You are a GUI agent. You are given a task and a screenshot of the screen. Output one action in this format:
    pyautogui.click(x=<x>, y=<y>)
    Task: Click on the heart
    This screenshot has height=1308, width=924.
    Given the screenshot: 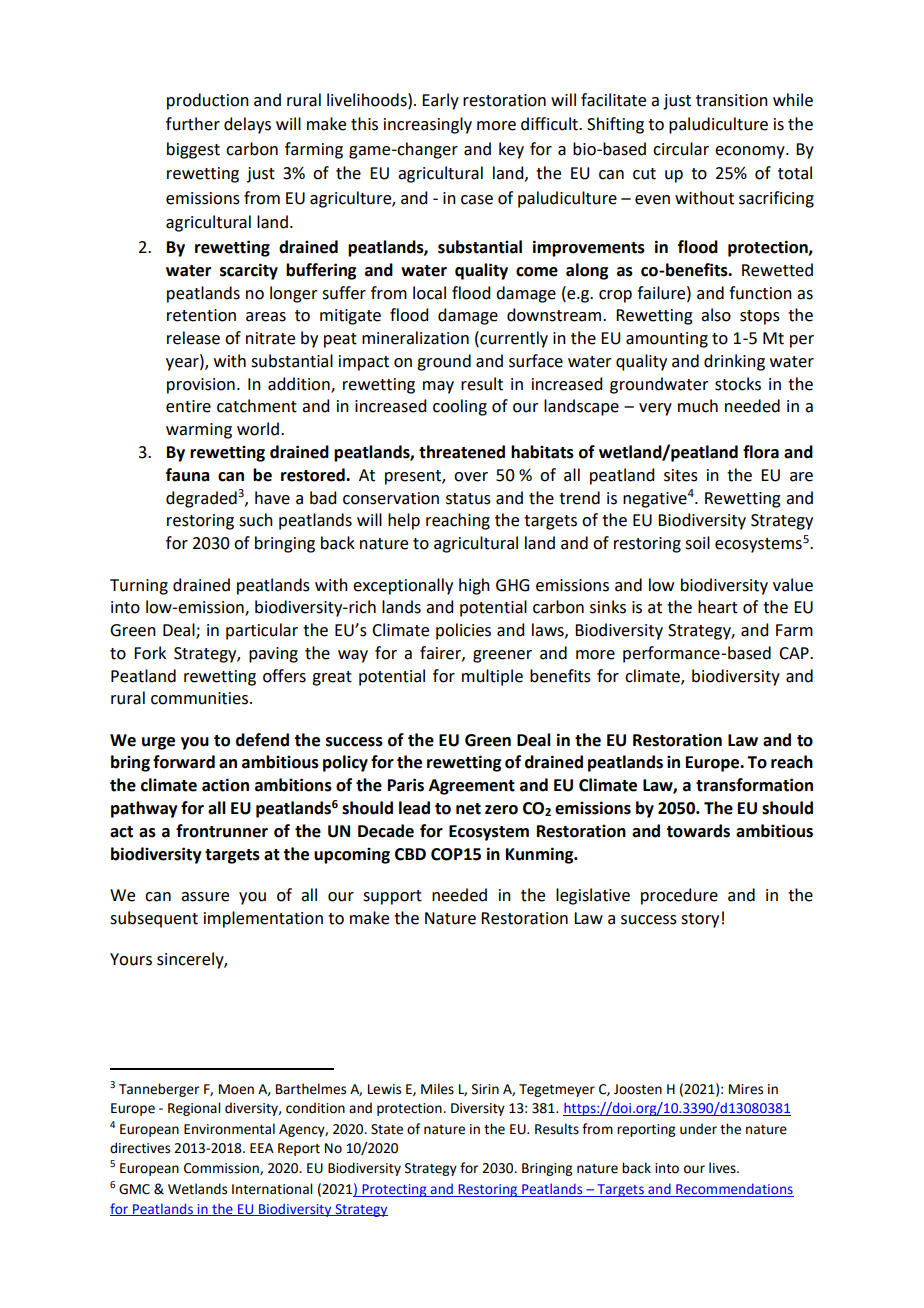 What is the action you would take?
    pyautogui.click(x=718, y=607)
